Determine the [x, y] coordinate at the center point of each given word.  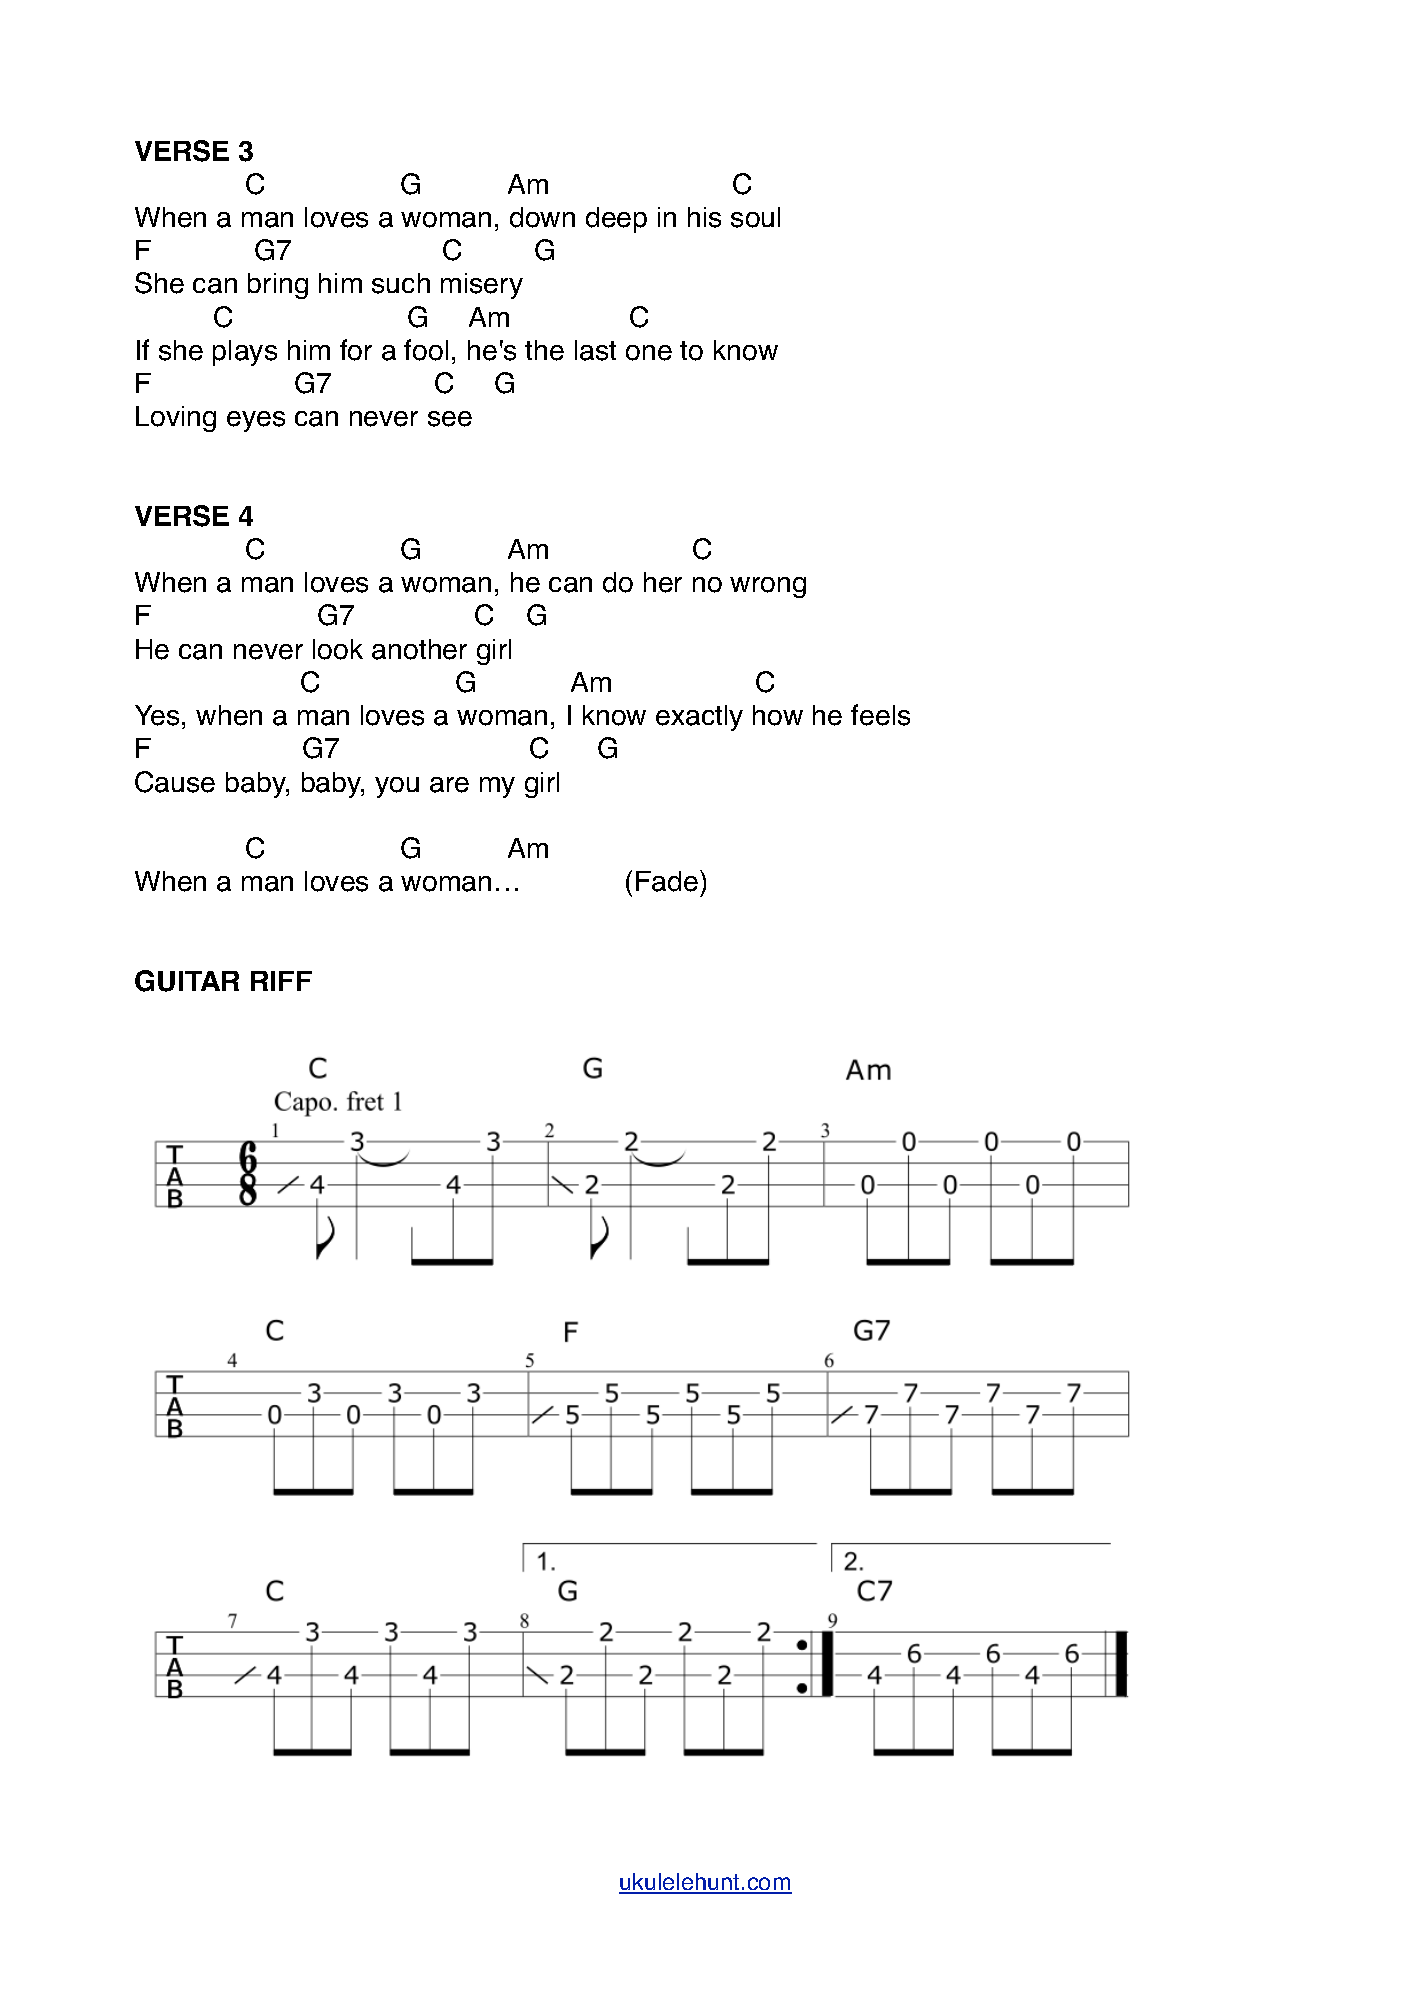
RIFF [281, 981]
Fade [667, 881]
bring [278, 286]
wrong [768, 587]
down [542, 217]
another [419, 649]
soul [755, 217]
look [338, 649]
